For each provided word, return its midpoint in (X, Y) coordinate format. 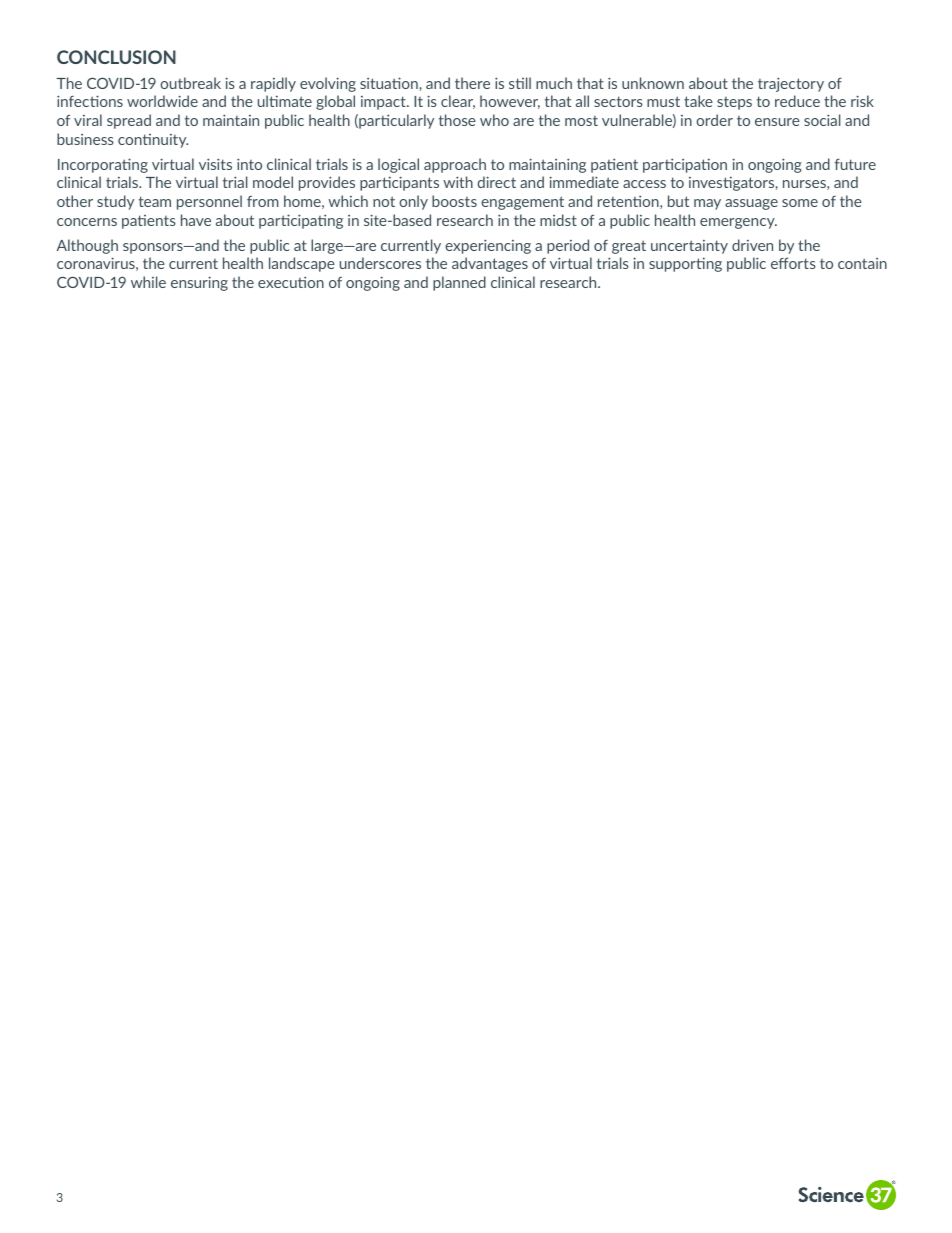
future (855, 164)
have (196, 220)
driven (752, 245)
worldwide (162, 101)
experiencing (488, 246)
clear (458, 102)
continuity (153, 141)
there (472, 83)
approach (455, 165)
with (458, 182)
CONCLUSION (116, 57)
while (148, 282)
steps (734, 103)
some (800, 203)
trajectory (791, 84)
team (154, 201)
